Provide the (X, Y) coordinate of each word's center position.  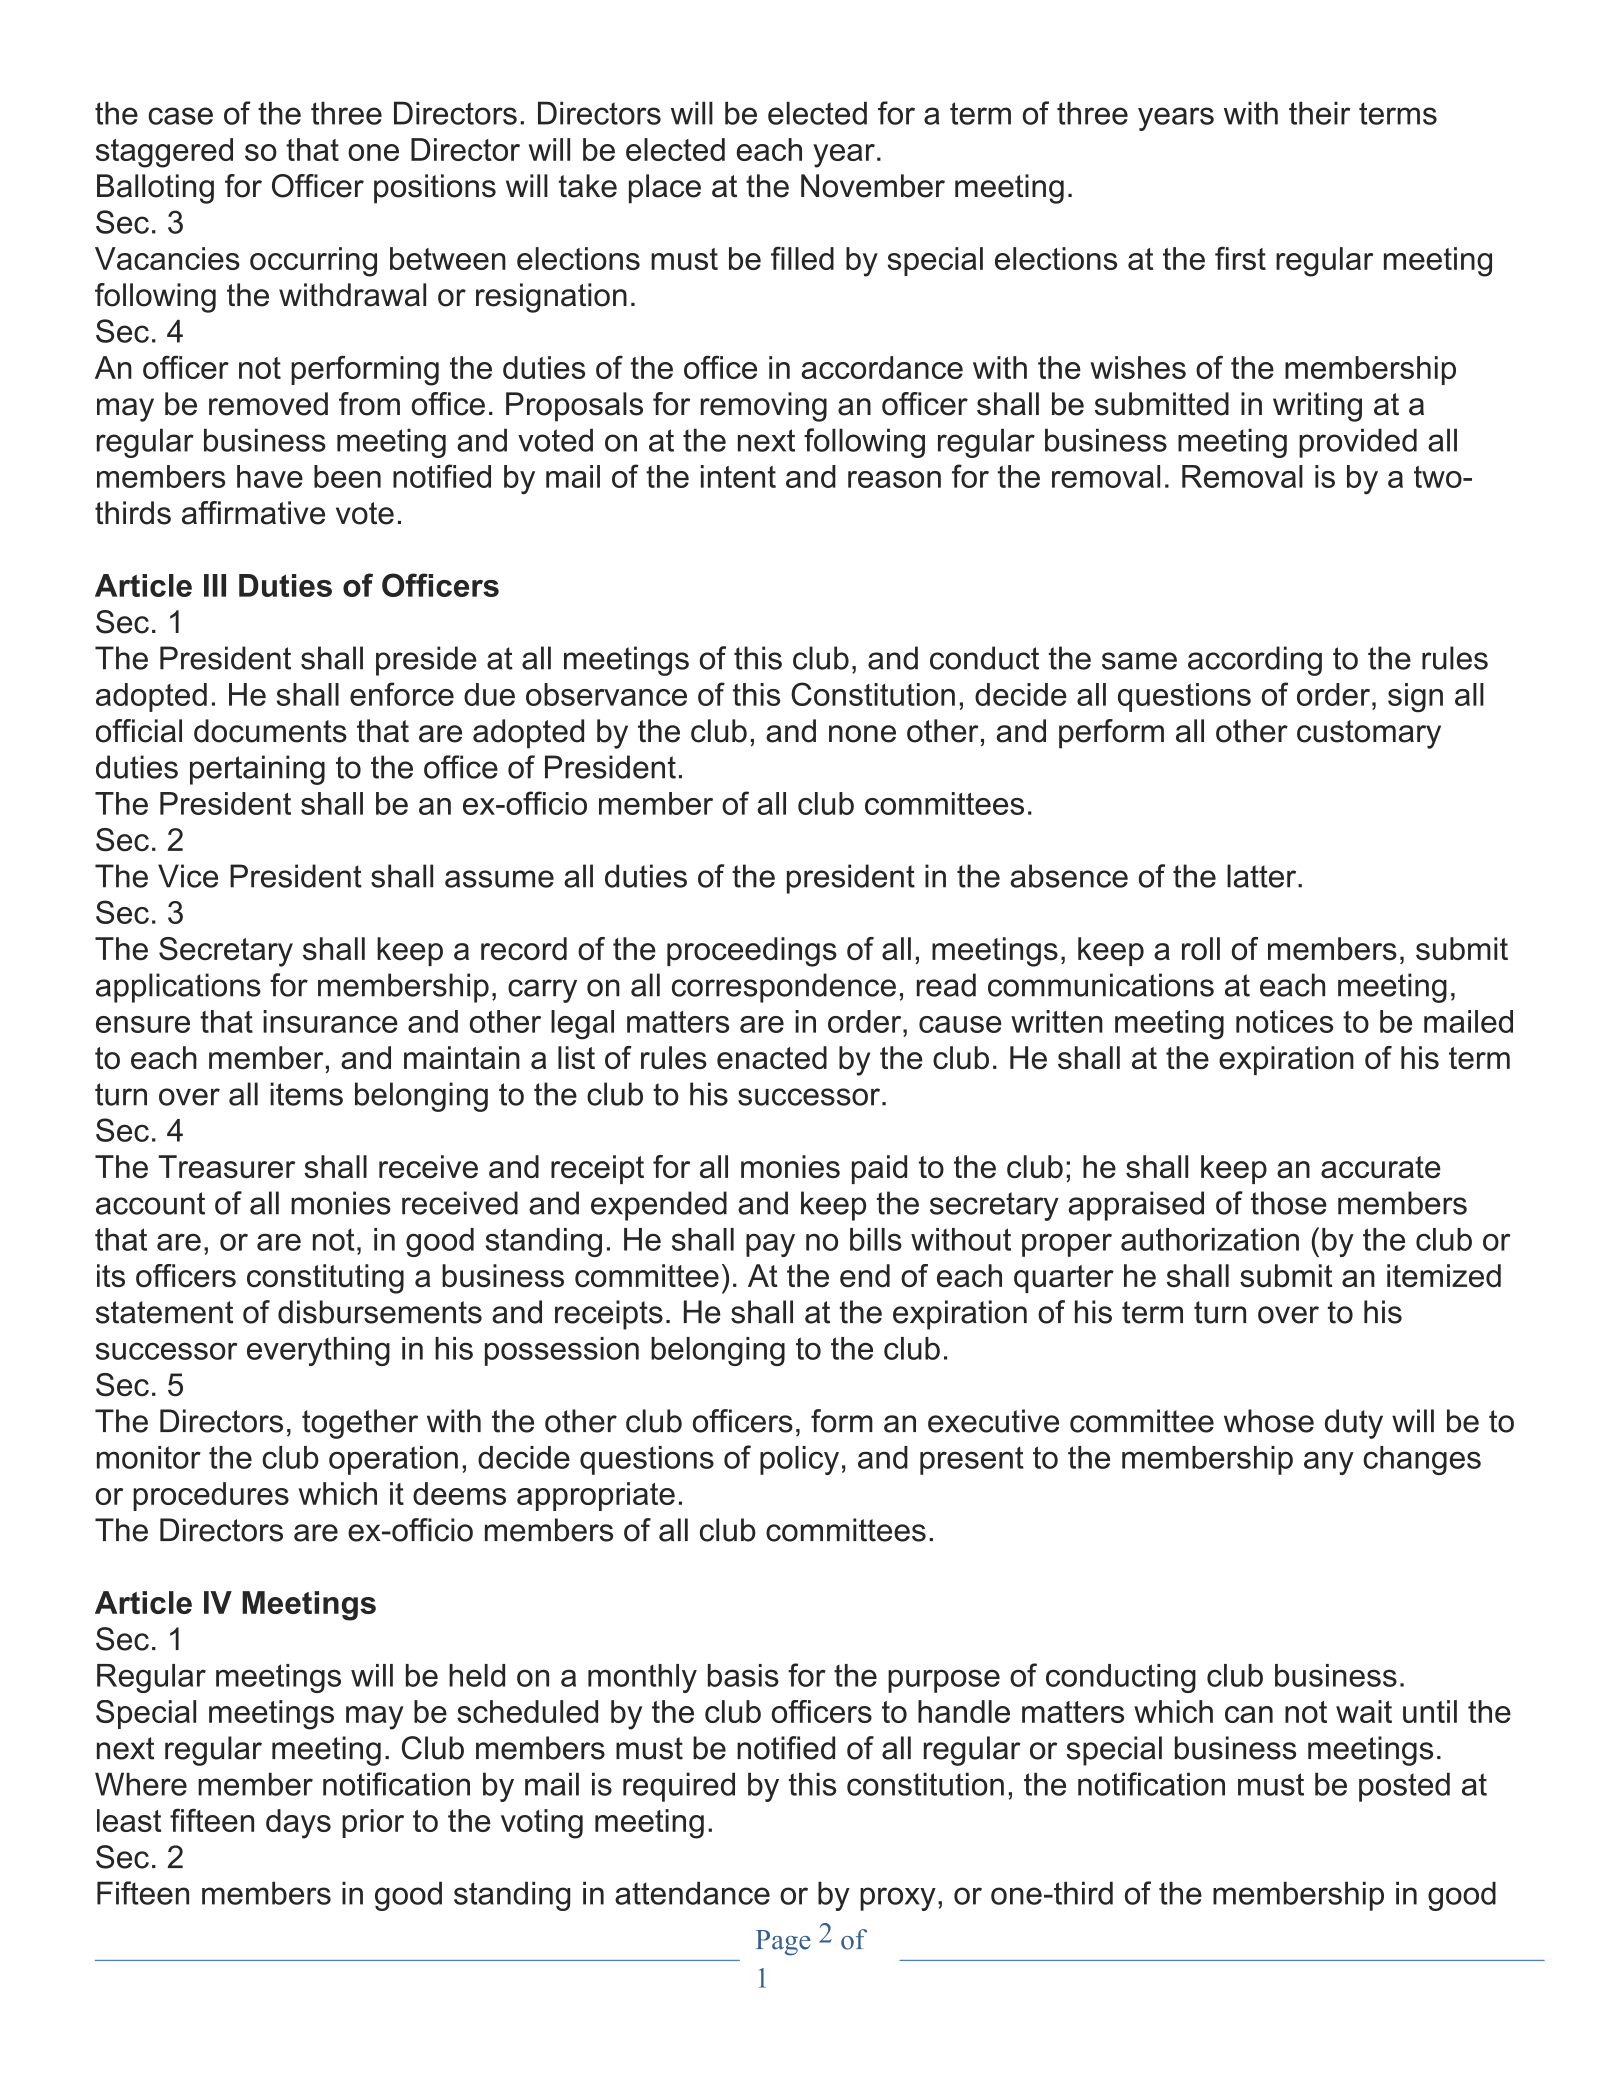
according (1255, 661)
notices (1284, 1021)
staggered (164, 153)
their (1320, 113)
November (873, 186)
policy (799, 1460)
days (298, 1824)
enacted (772, 1058)
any (1329, 1463)
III (215, 585)
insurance (330, 1021)
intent (738, 476)
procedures (211, 1496)
